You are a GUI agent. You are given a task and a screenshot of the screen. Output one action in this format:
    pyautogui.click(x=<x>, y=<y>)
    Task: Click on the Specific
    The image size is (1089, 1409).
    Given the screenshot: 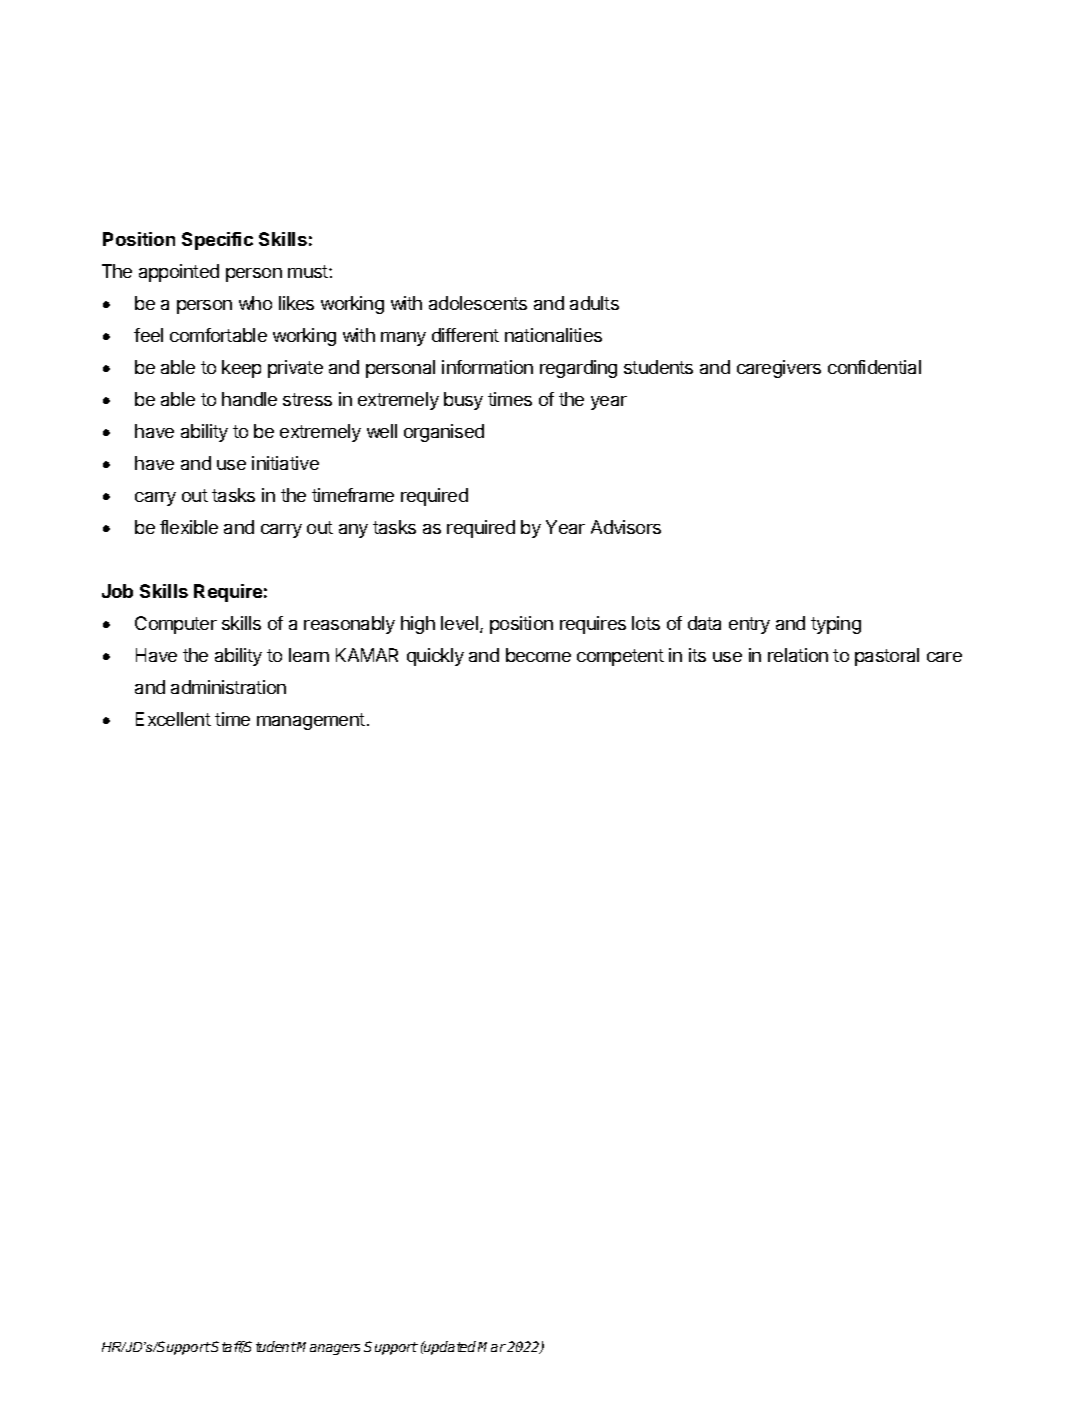 What is the action you would take?
    pyautogui.click(x=217, y=241)
